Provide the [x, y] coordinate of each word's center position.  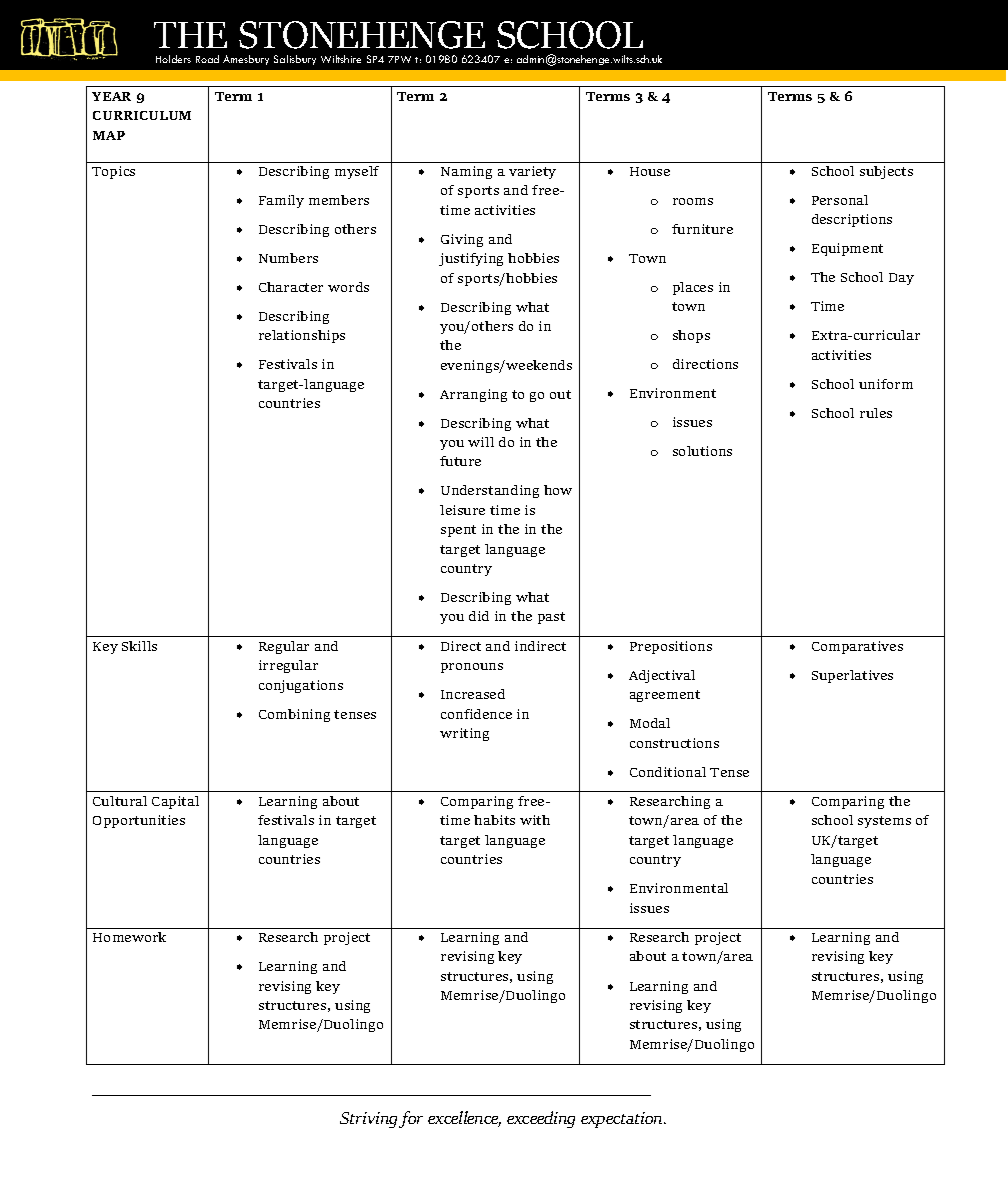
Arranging [473, 395]
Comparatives [857, 647]
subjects [886, 172]
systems [884, 822]
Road [207, 59]
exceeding [541, 1119]
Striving [370, 1120]
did [479, 616]
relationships [302, 336]
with [535, 820]
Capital [175, 802]
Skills [139, 646]
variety [532, 172]
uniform [886, 384]
